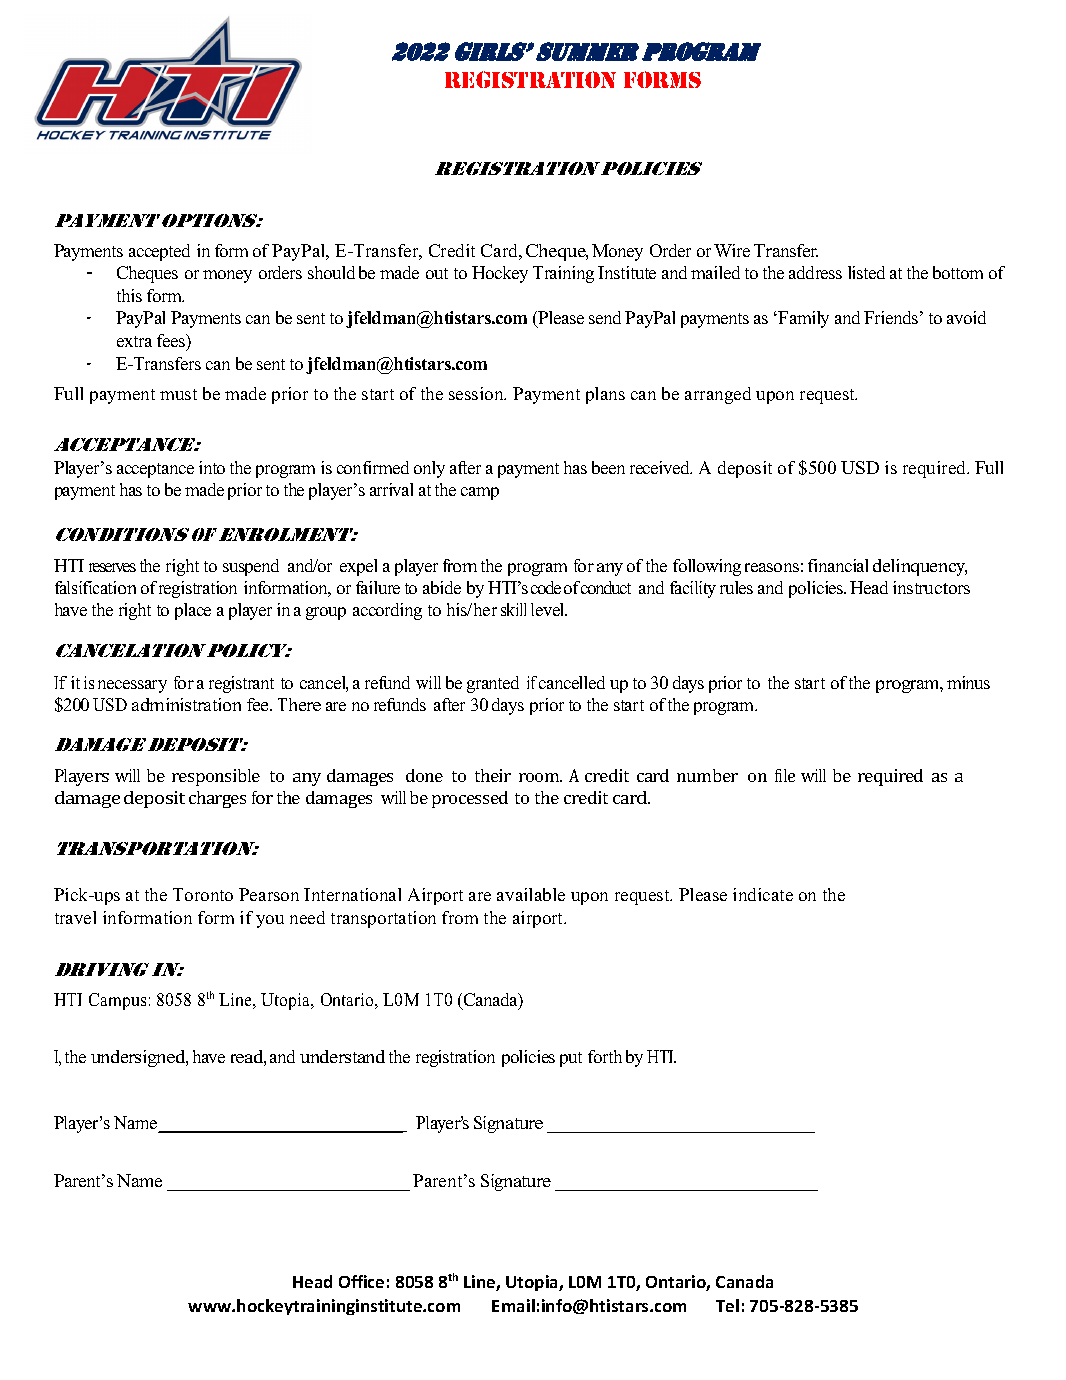 The width and height of the screenshot is (1066, 1380). Describe the element at coordinates (159, 252) in the screenshot. I see `accepted` at that location.
